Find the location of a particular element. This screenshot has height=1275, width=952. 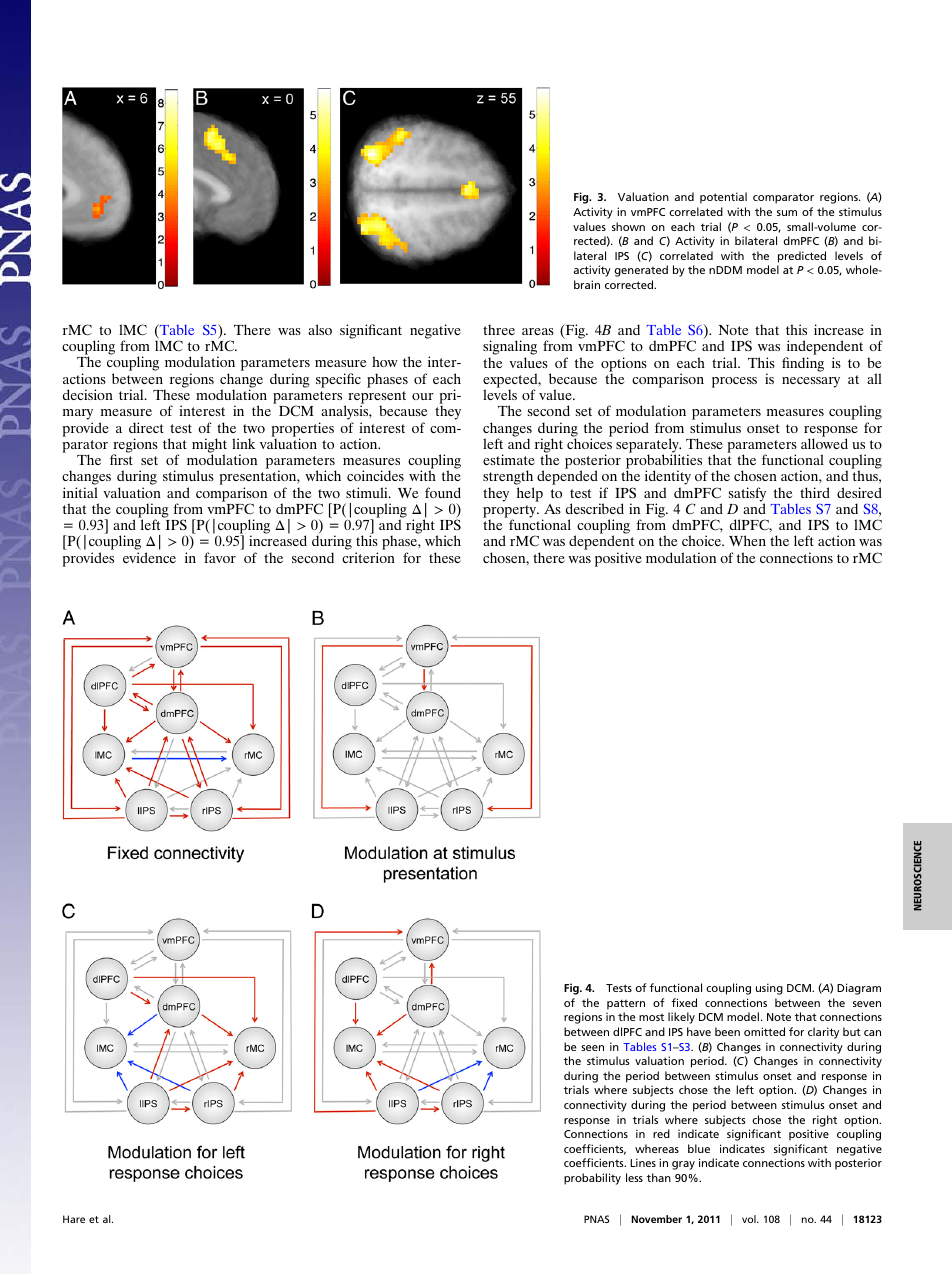

evidence is located at coordinates (149, 557).
